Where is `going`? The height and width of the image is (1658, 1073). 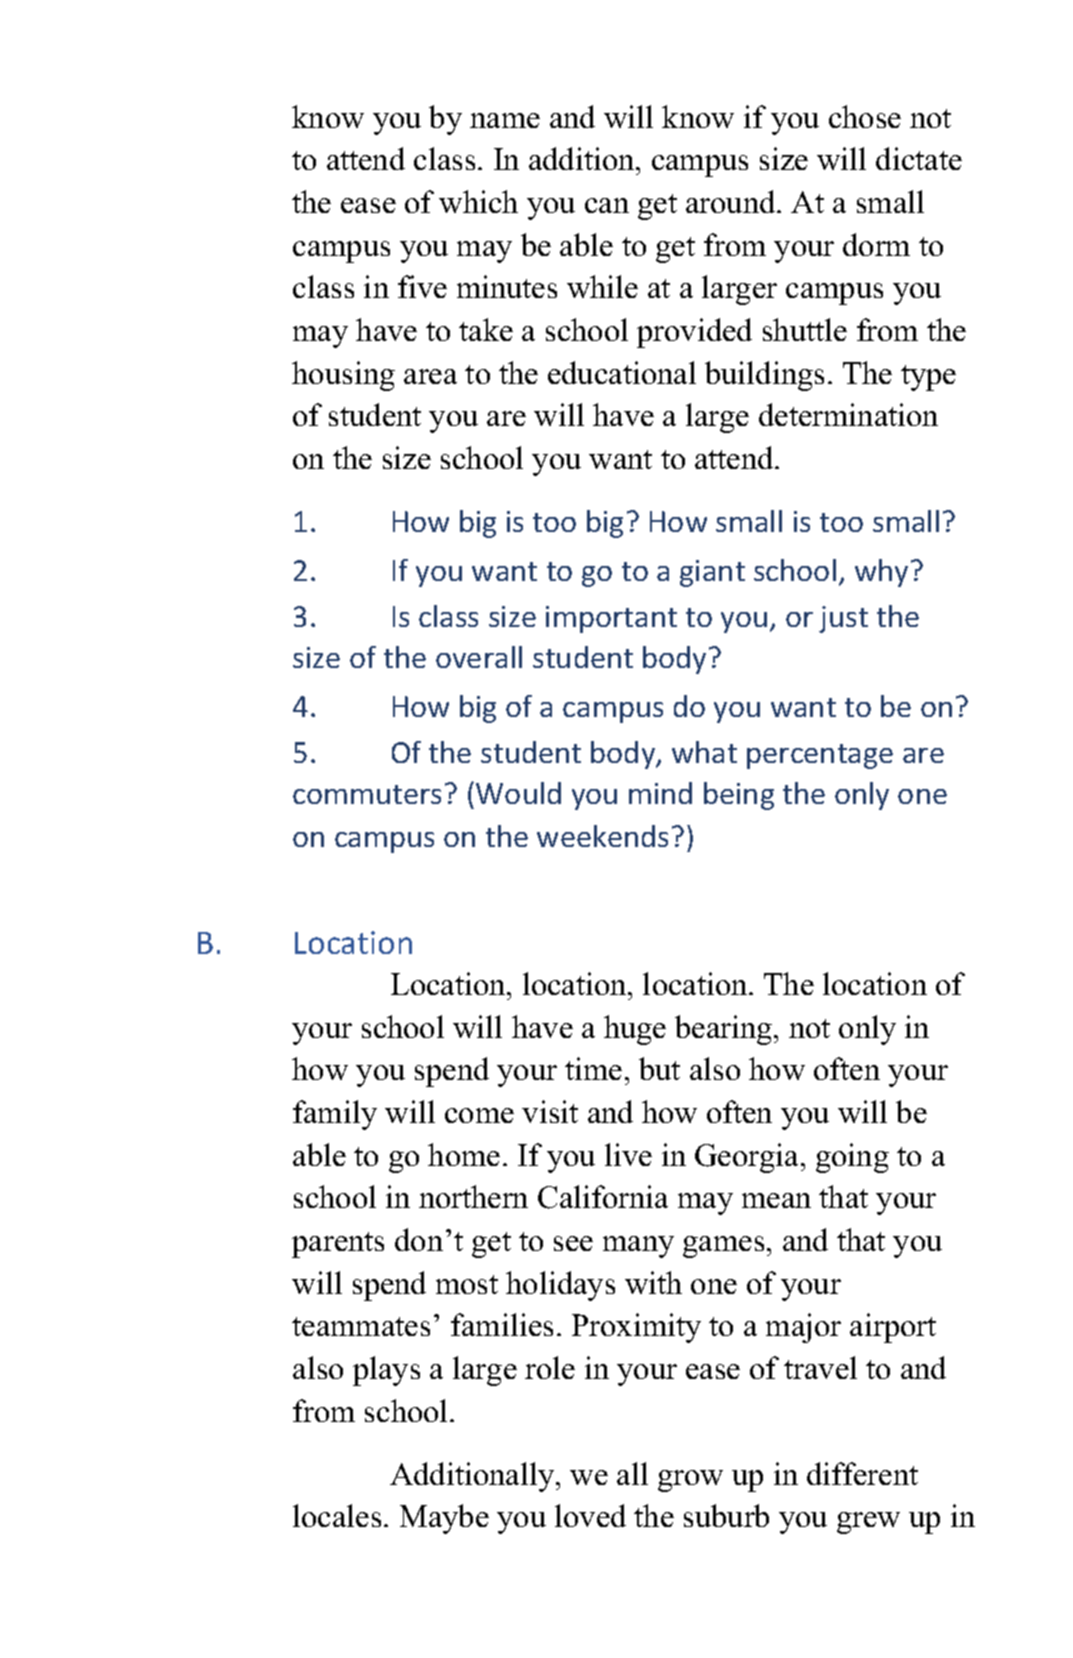
going is located at coordinates (852, 1158).
